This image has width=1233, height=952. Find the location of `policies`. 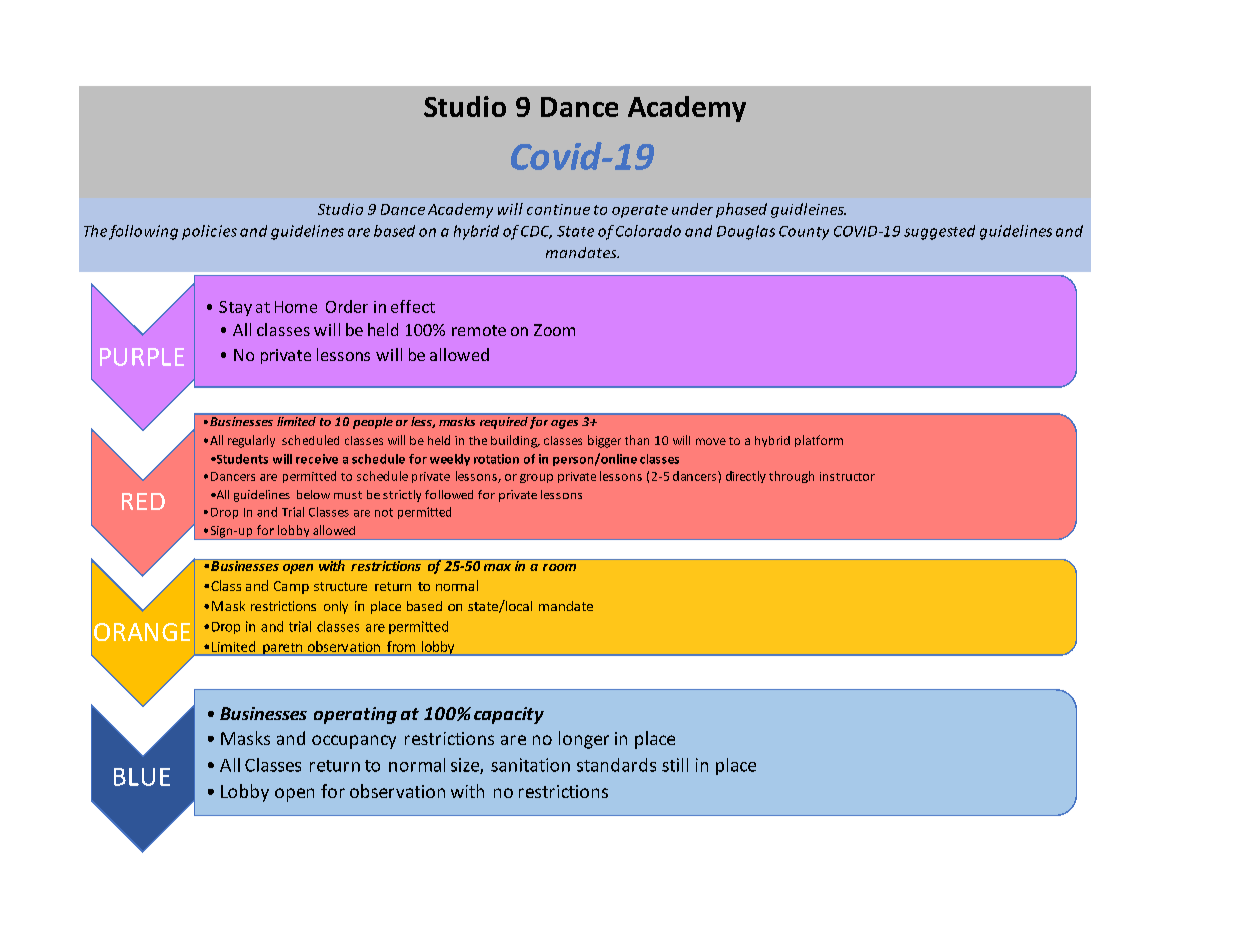

policies is located at coordinates (209, 232).
